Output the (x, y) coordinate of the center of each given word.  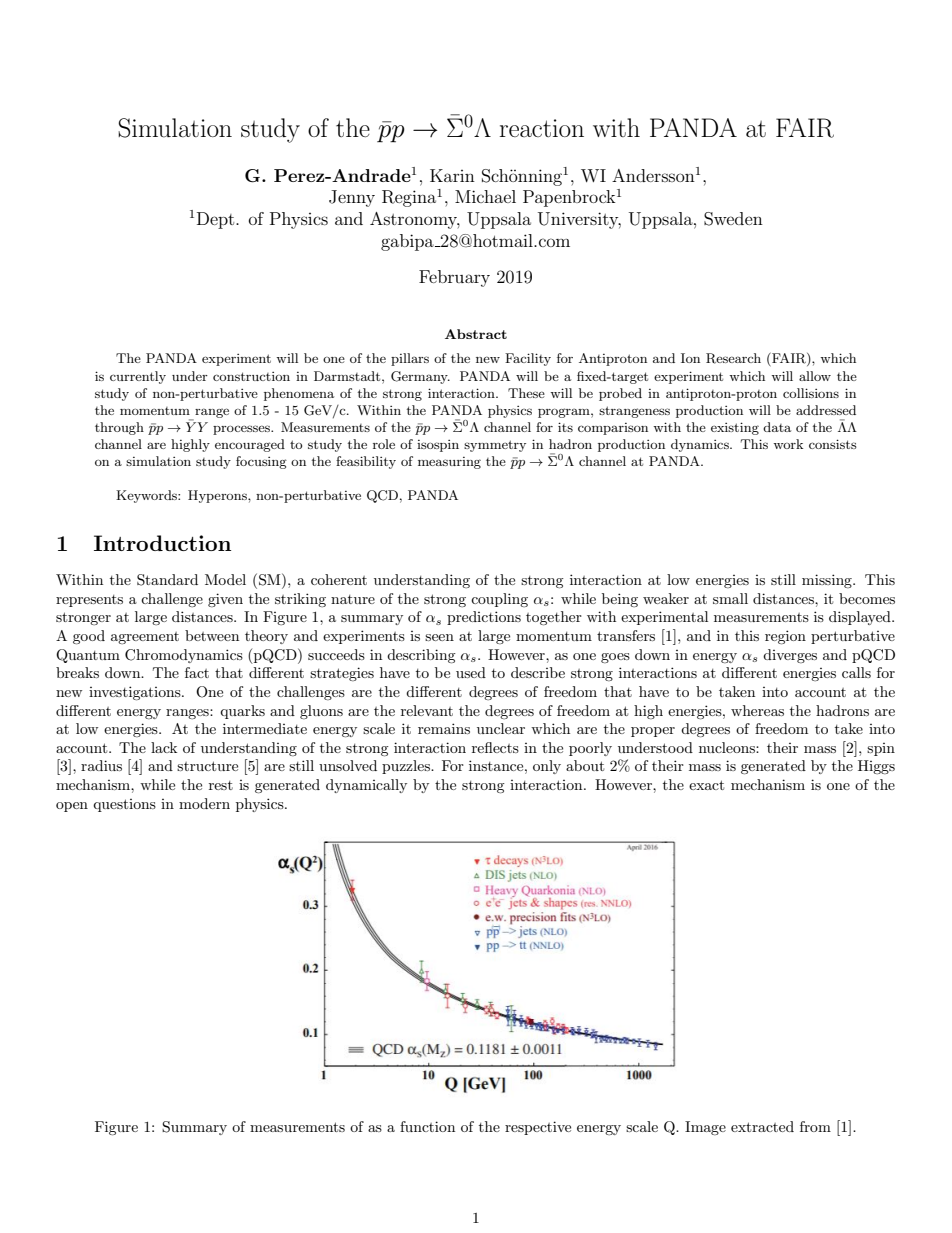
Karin (452, 175)
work (788, 444)
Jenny (352, 198)
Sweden (733, 219)
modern (204, 803)
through (119, 428)
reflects (495, 747)
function (427, 1126)
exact (706, 785)
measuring (449, 463)
